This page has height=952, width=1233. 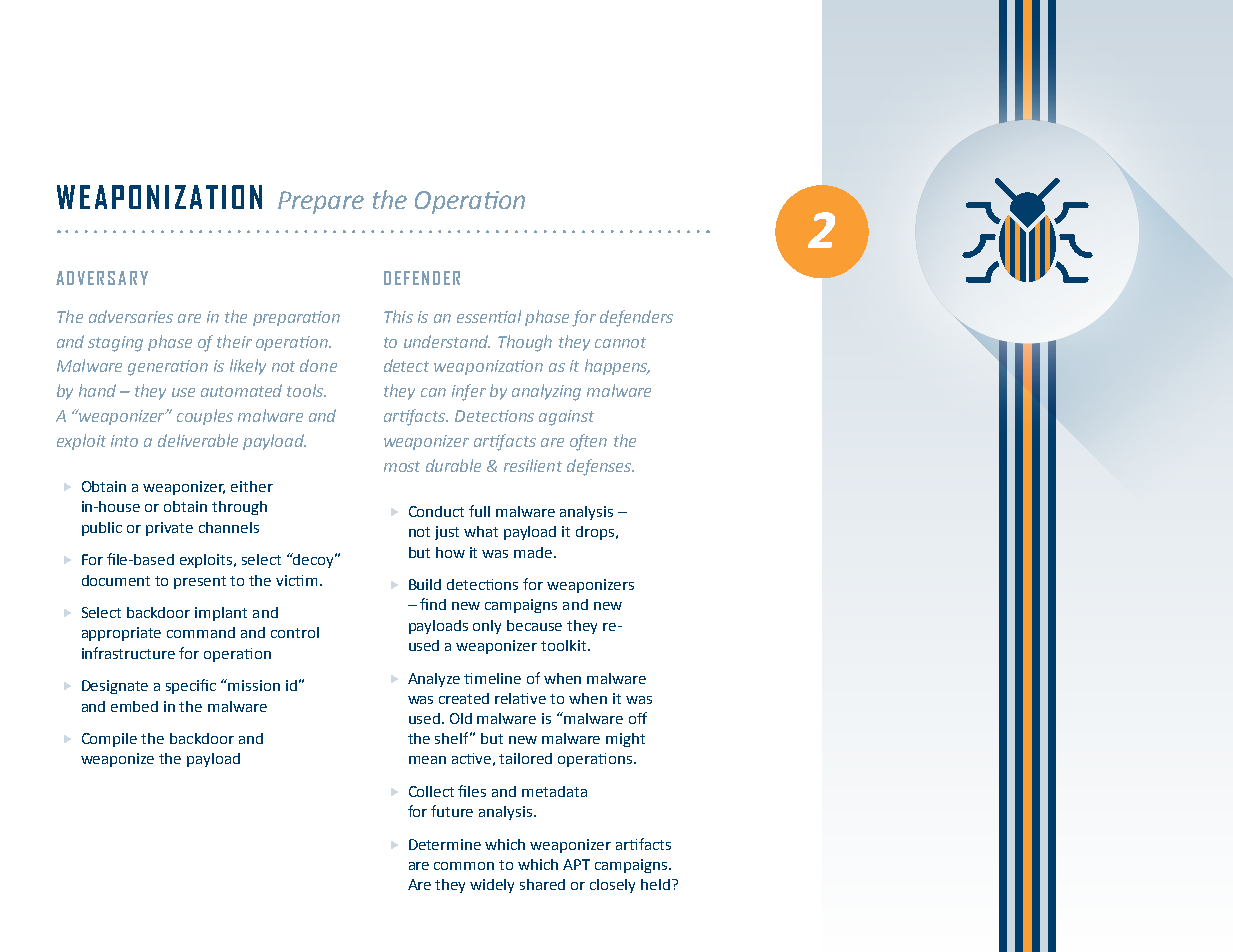 What do you see at coordinates (489, 316) in the page?
I see `essential` at bounding box center [489, 316].
